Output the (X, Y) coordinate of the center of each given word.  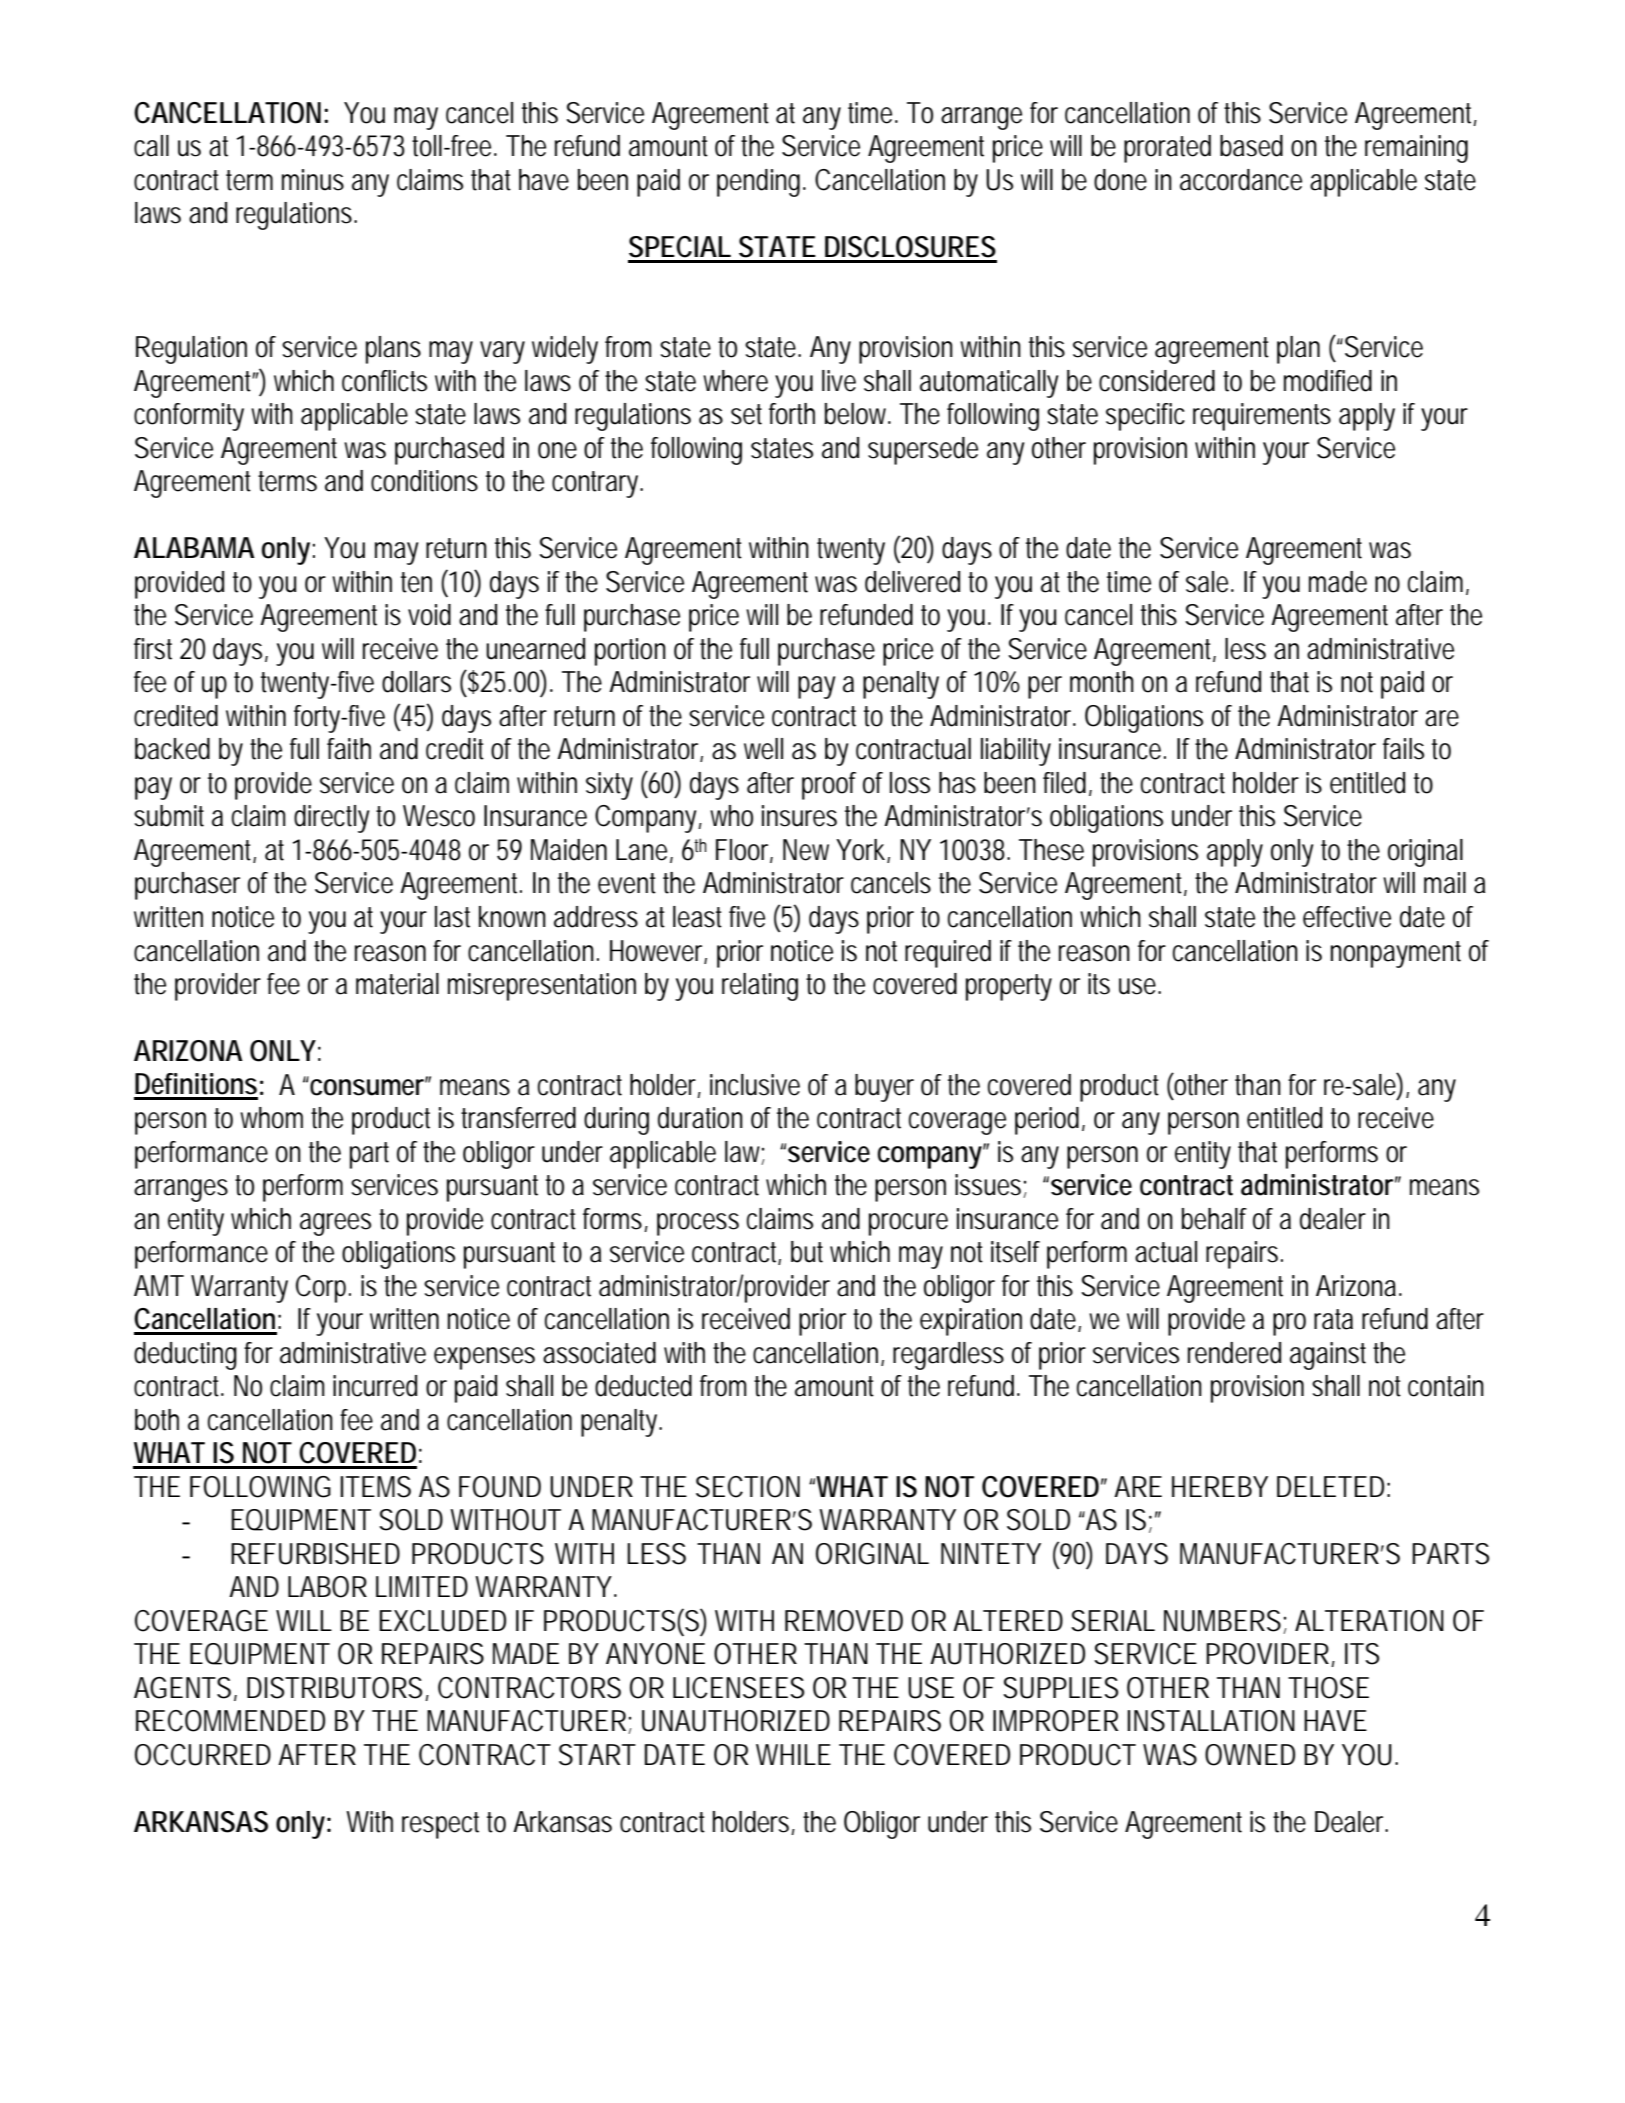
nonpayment (1396, 954)
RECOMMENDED (230, 1721)
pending (758, 183)
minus (313, 180)
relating (760, 987)
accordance (1241, 180)
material (397, 984)
